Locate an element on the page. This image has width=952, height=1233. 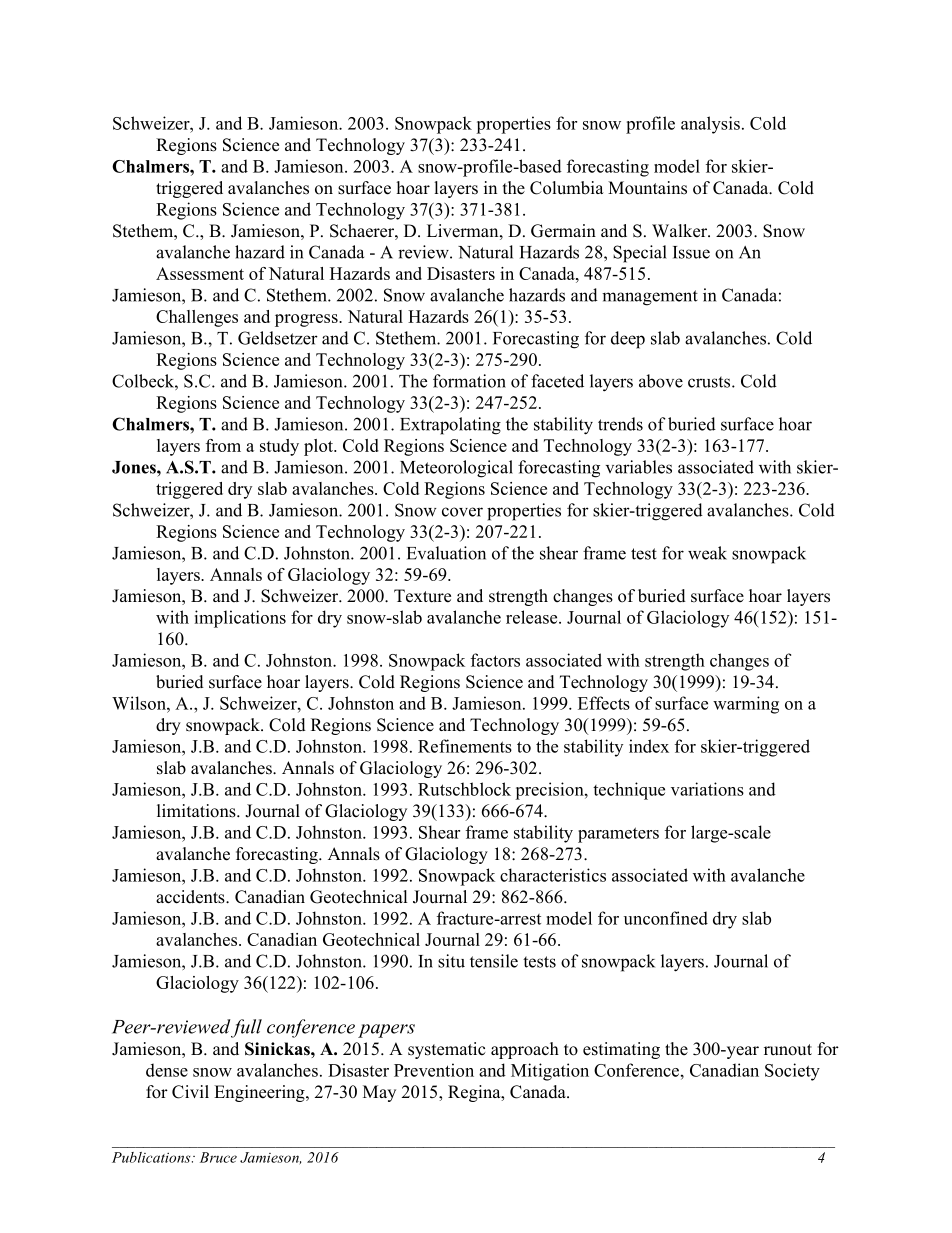
formation is located at coordinates (469, 381).
